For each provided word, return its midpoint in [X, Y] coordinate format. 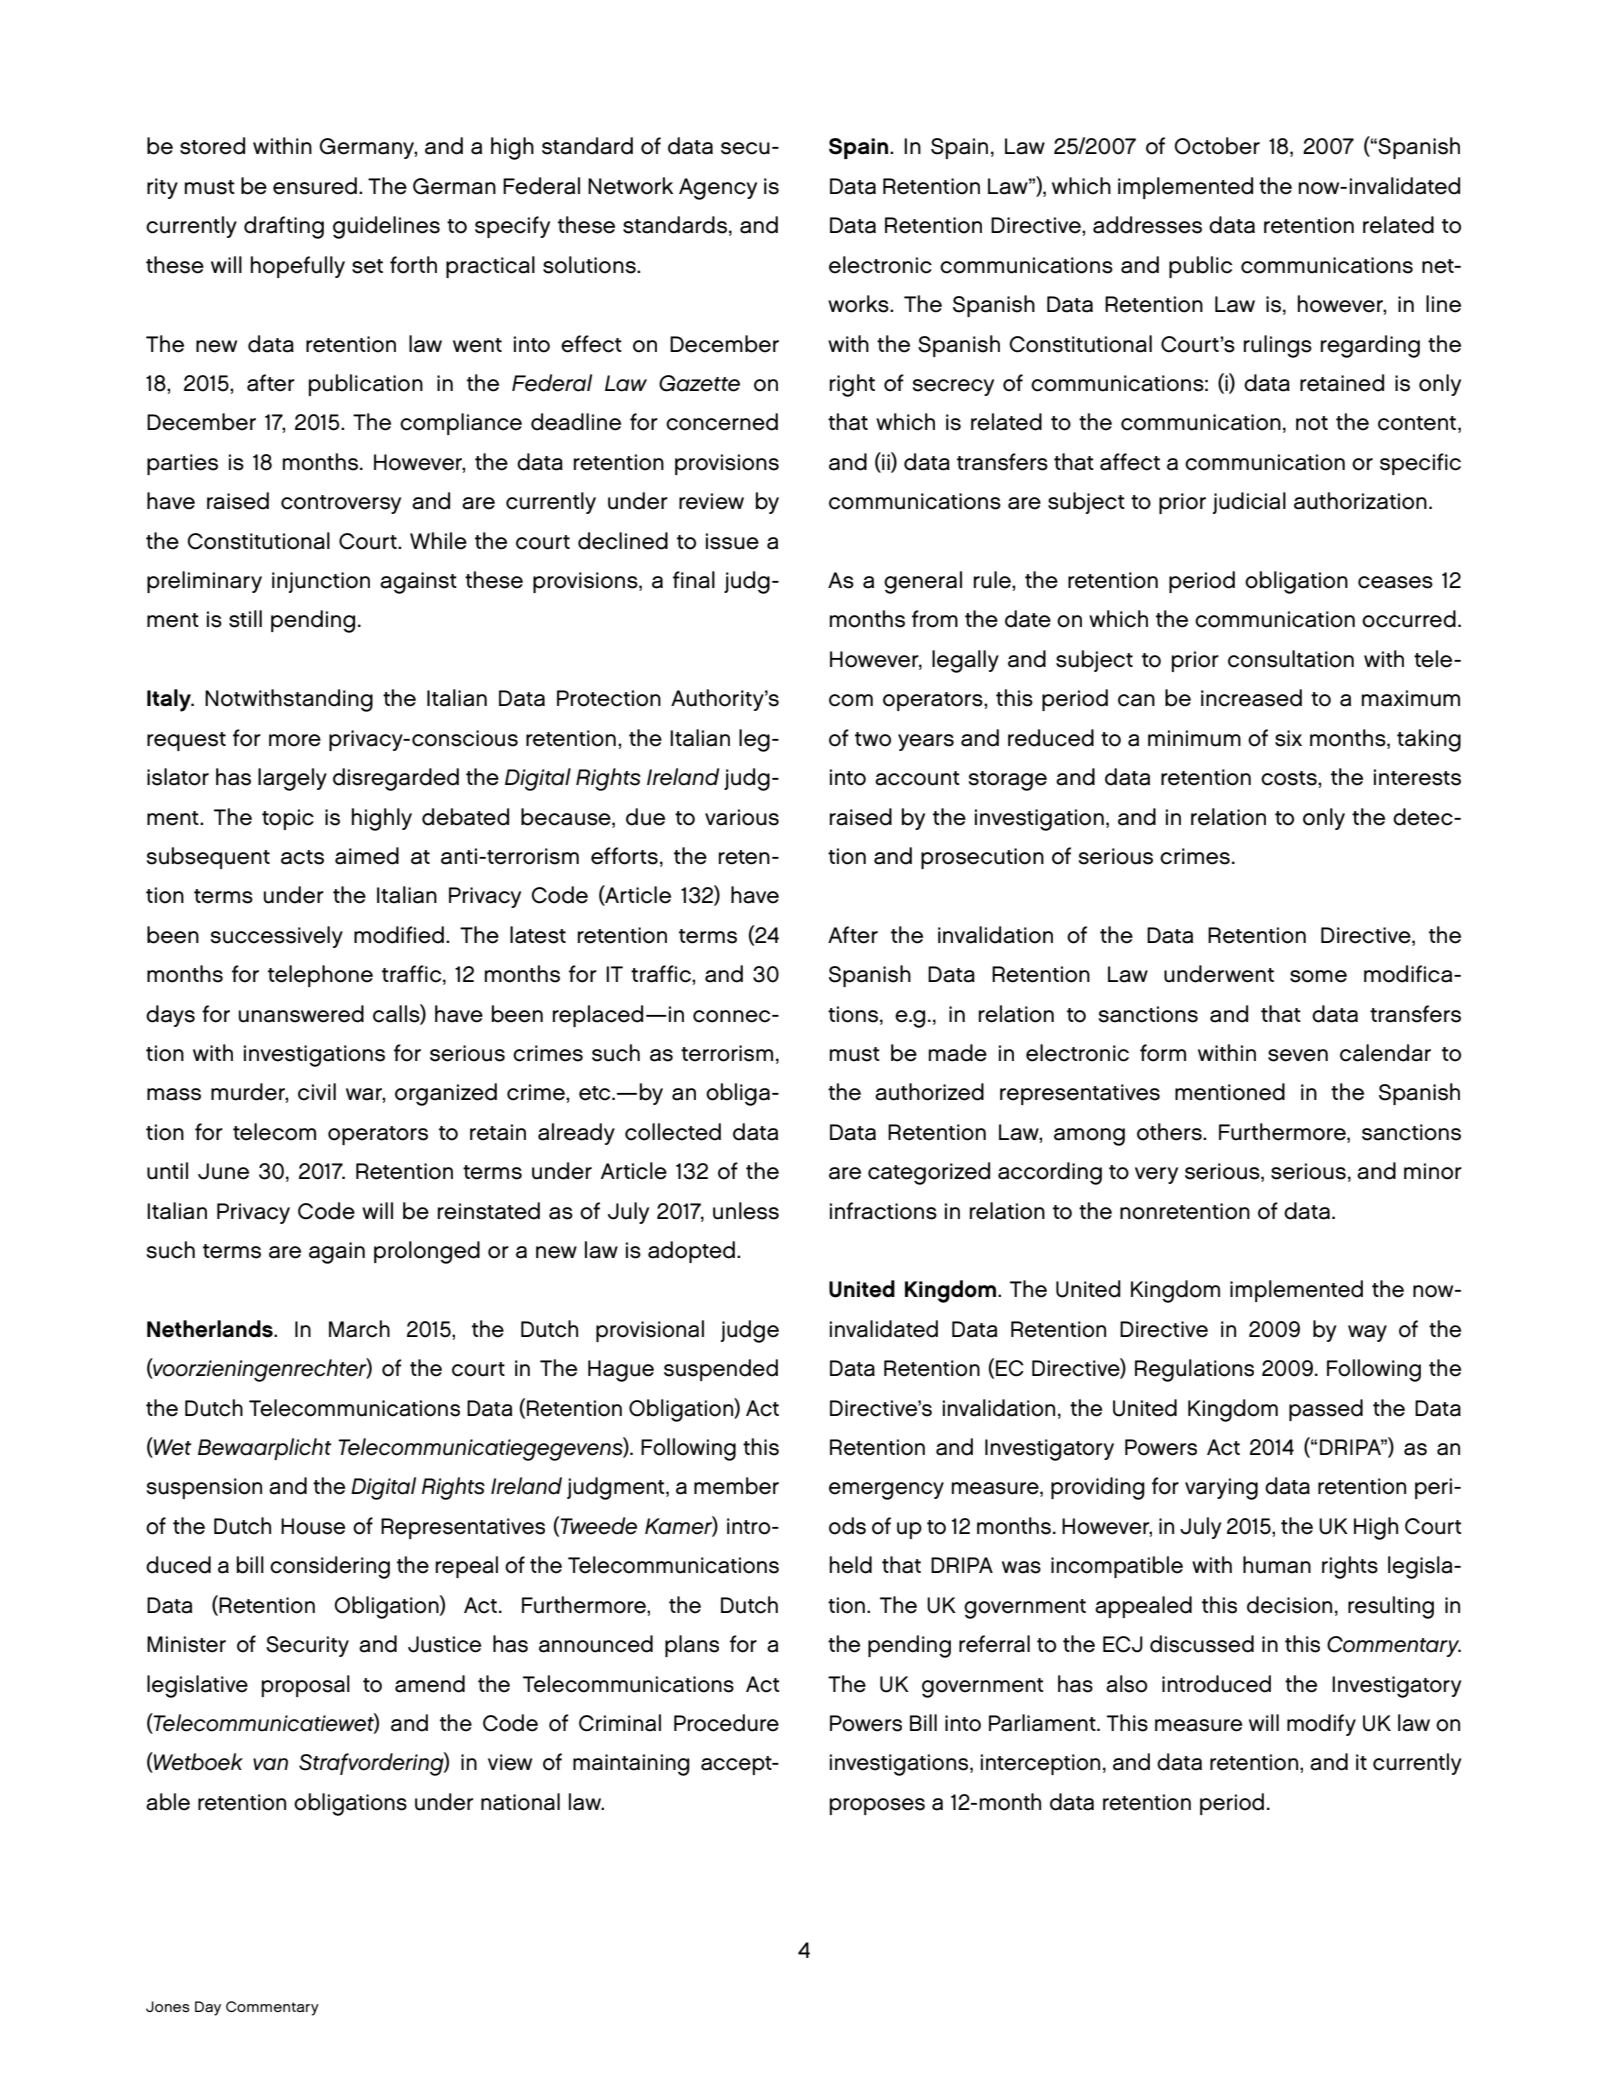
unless [746, 1211]
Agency [718, 189]
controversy [341, 504]
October [1217, 146]
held [850, 1565]
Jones [168, 2006]
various [742, 817]
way [1367, 1333]
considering [330, 1567]
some [1318, 976]
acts [302, 857]
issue [732, 541]
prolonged [427, 1252]
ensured [315, 186]
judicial [1249, 503]
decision [1289, 1605]
